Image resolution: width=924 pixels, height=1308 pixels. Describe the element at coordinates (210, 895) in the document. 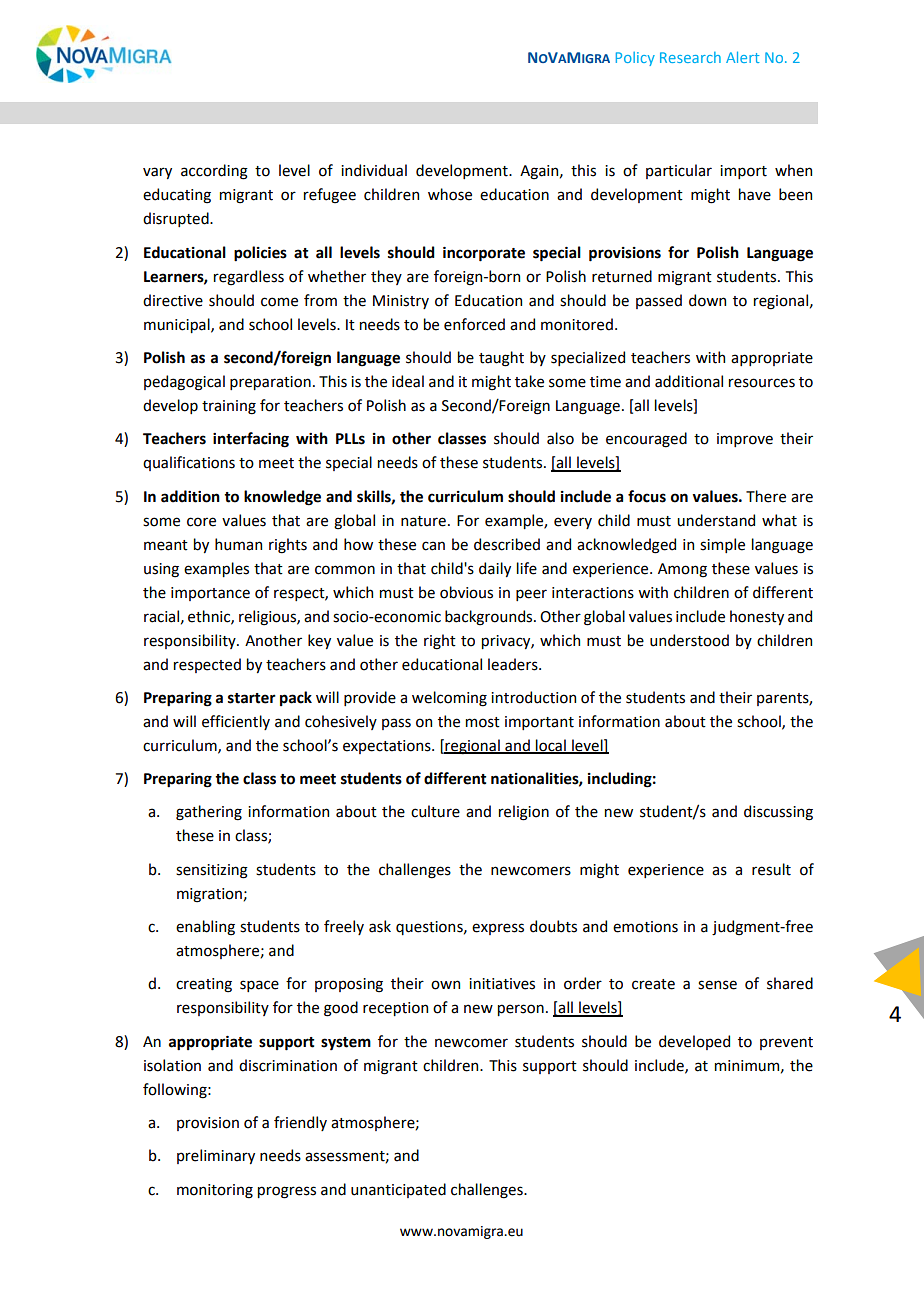

I see `migration` at that location.
